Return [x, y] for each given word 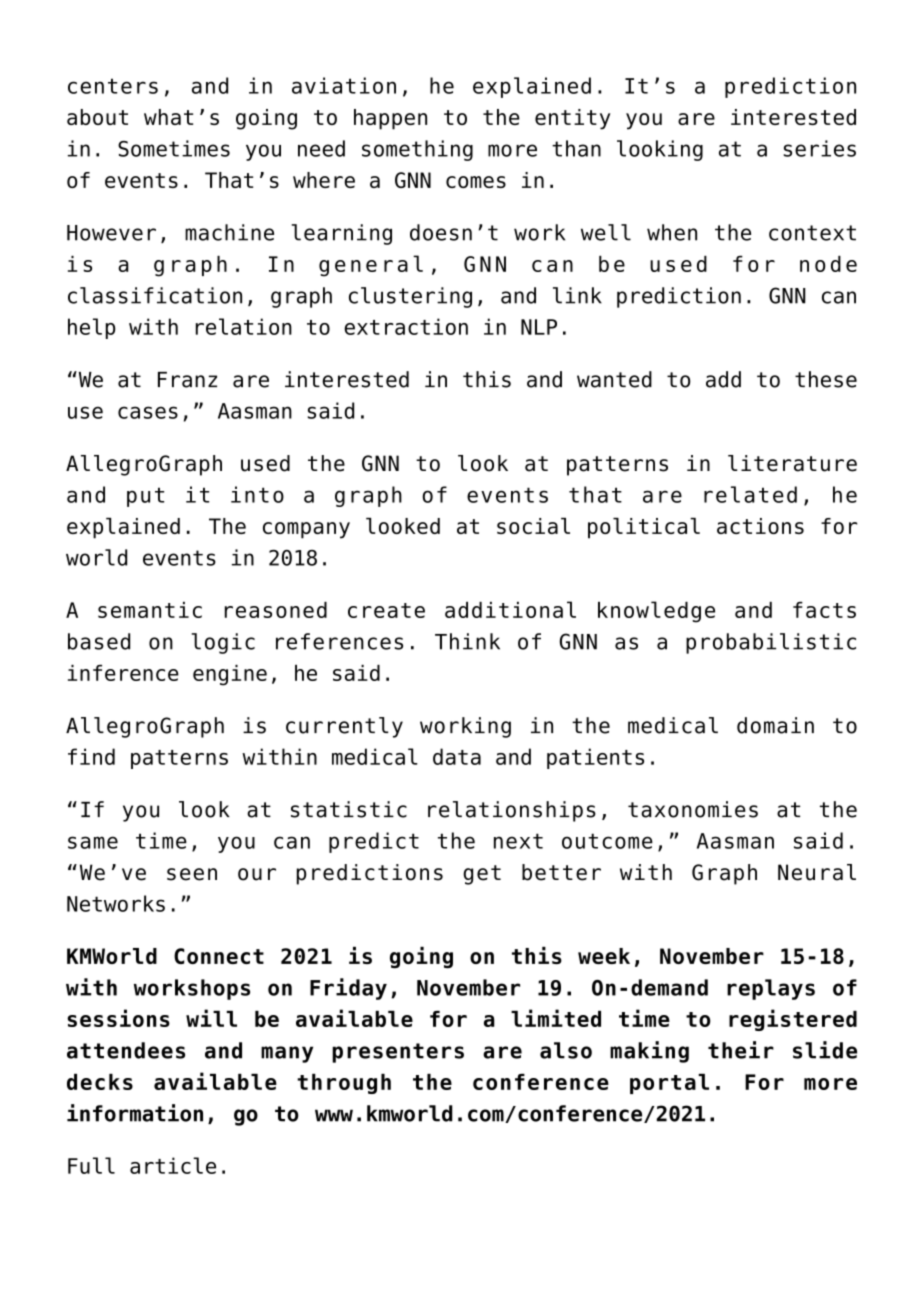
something [417, 150]
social [533, 526]
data [457, 756]
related [750, 494]
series [819, 148]
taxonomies [693, 809]
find [91, 756]
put [145, 497]
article [173, 1165]
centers [113, 86]
